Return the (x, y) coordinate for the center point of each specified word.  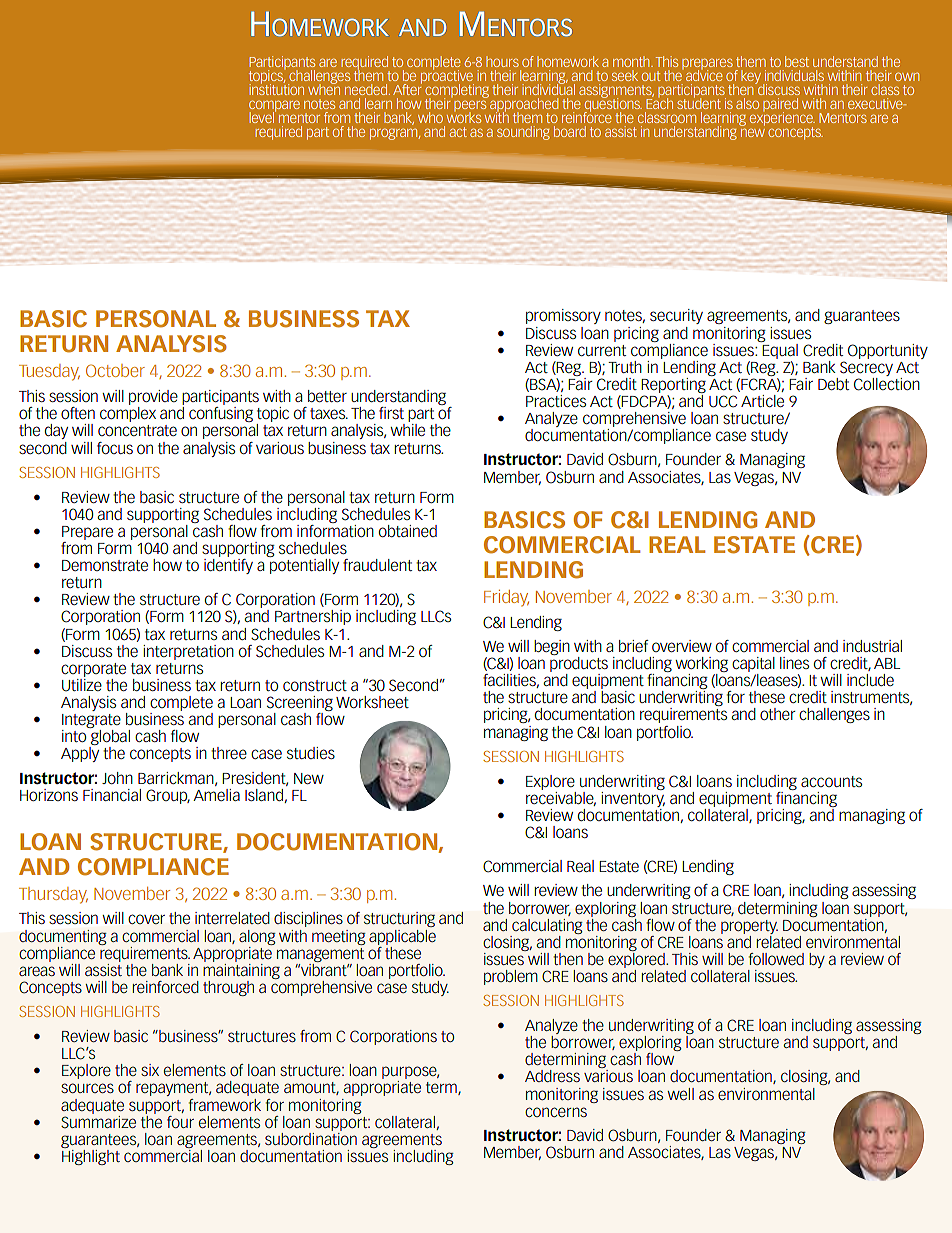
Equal (779, 350)
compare (274, 107)
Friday (506, 598)
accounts (831, 781)
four (180, 1122)
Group (168, 796)
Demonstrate (105, 565)
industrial (872, 646)
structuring (399, 919)
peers (470, 107)
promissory (563, 316)
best (797, 61)
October (115, 370)
